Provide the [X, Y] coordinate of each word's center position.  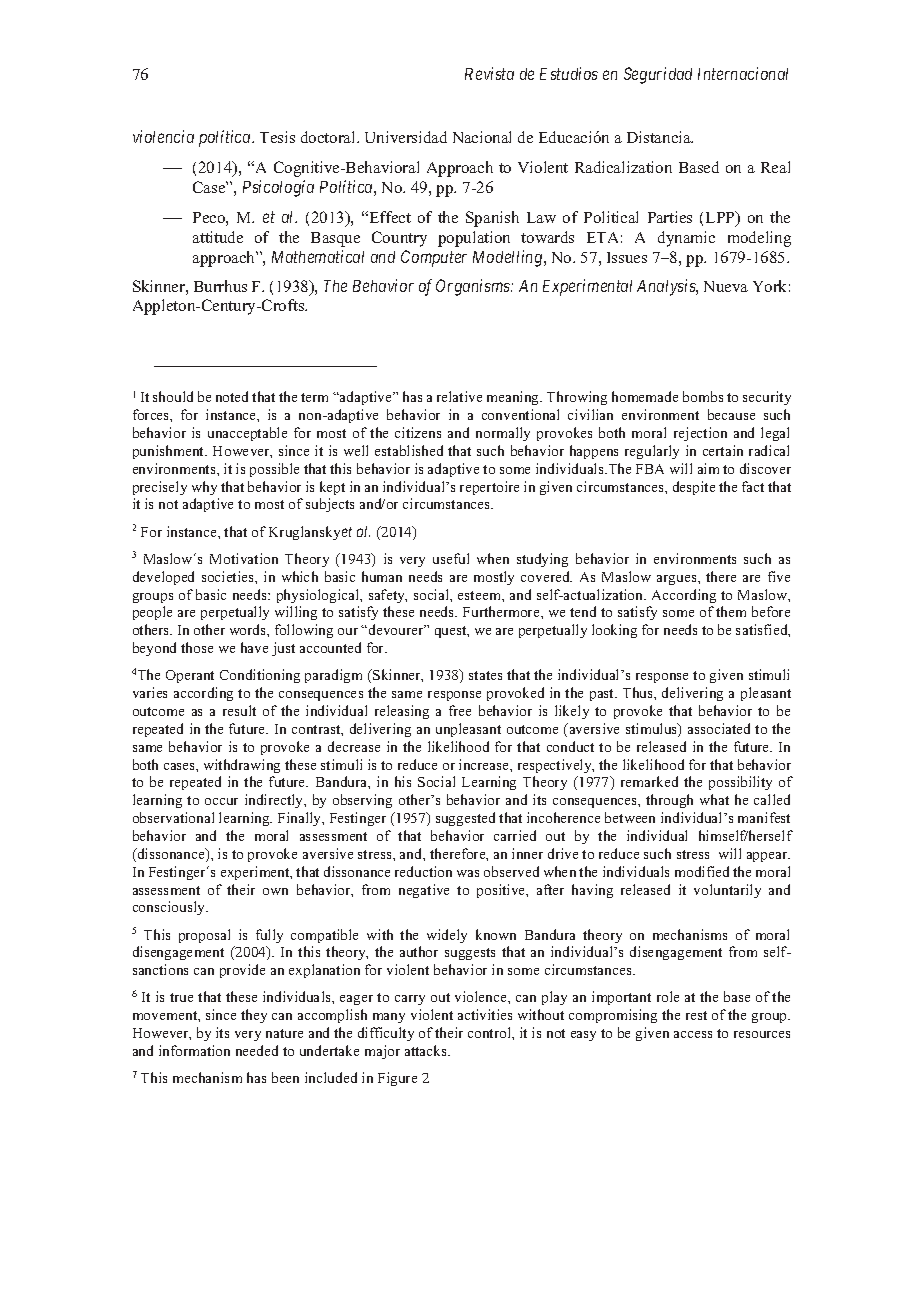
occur [221, 801]
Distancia [660, 137]
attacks [427, 1050]
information [194, 1050]
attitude [218, 237]
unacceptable [247, 434]
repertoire [489, 488]
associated [719, 728]
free [460, 710]
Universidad [406, 137]
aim [708, 468]
